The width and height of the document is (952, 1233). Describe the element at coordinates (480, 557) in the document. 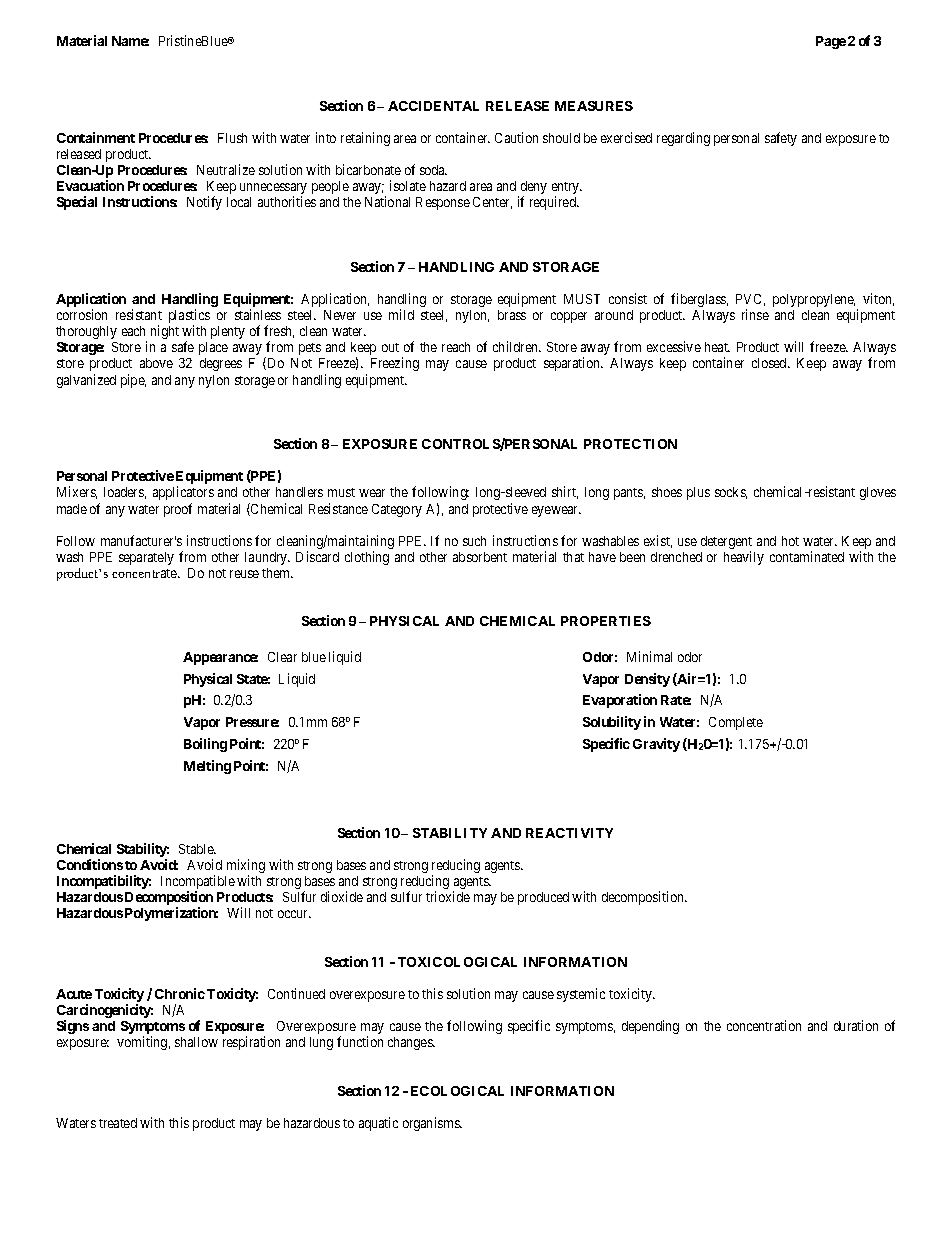

I see `absorbent` at that location.
